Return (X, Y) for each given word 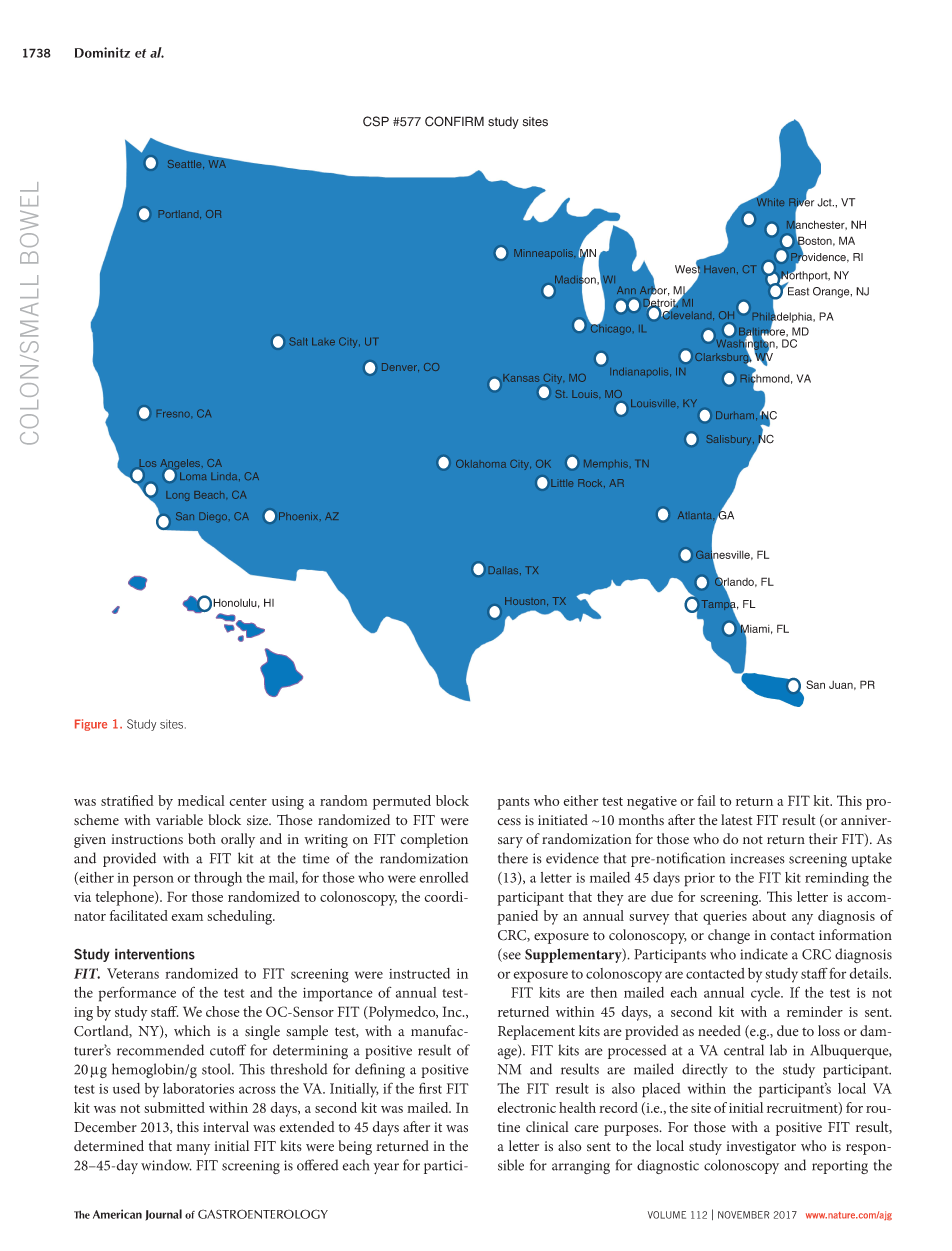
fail (706, 800)
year (386, 1168)
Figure (91, 725)
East (798, 291)
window (166, 1165)
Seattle (186, 164)
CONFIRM (454, 121)
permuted (402, 802)
